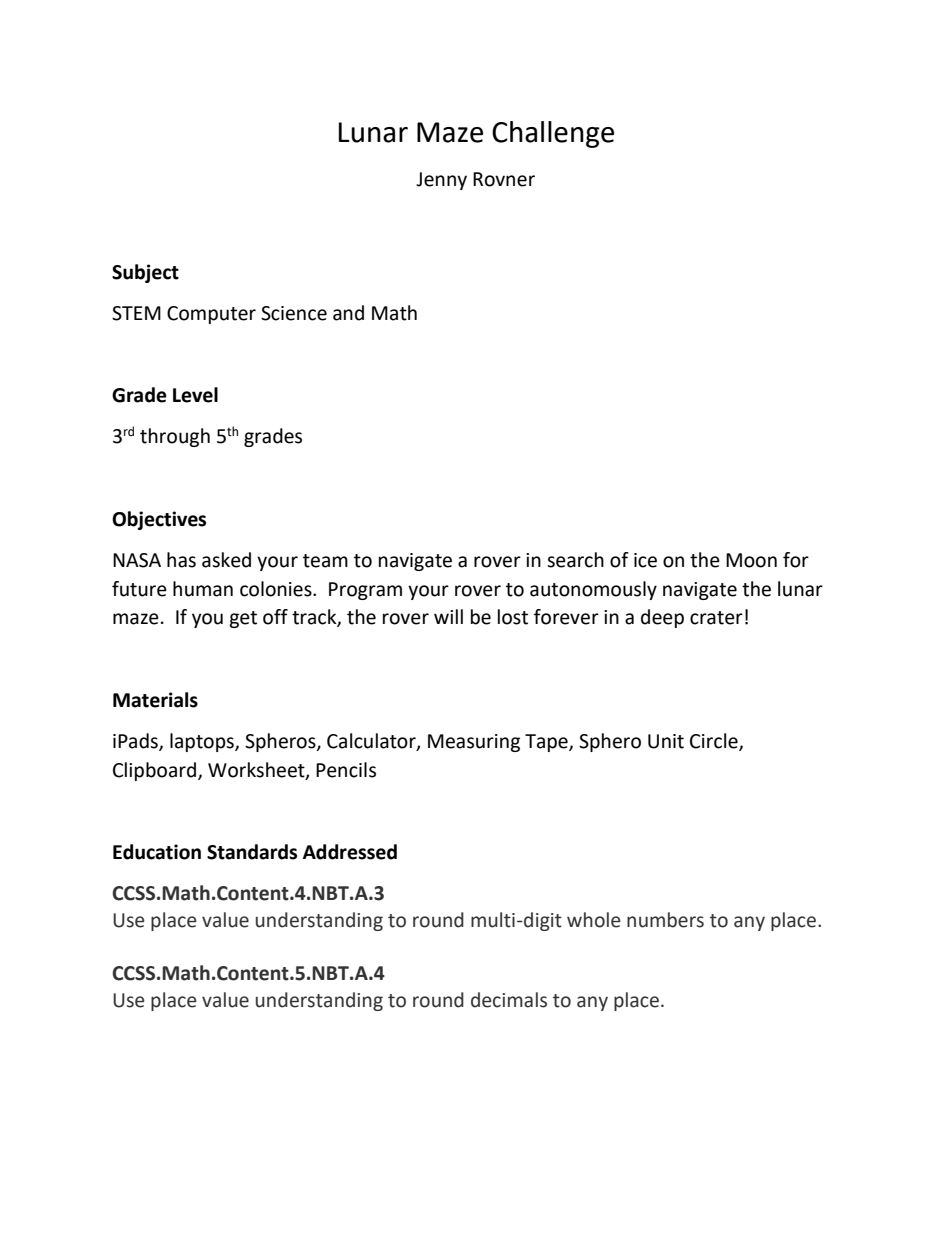  What do you see at coordinates (666, 741) in the screenshot?
I see `Unit` at bounding box center [666, 741].
